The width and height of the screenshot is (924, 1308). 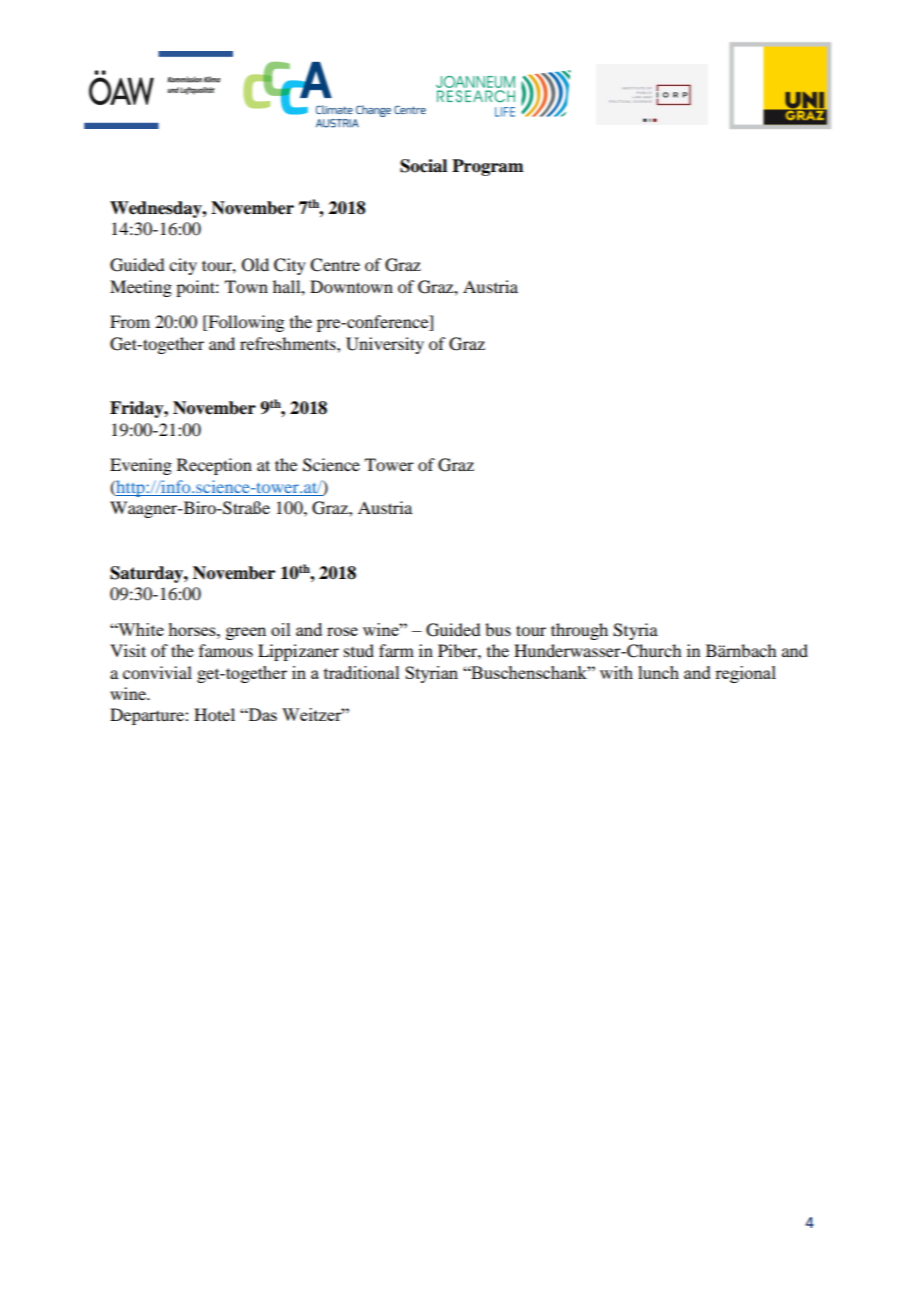 What do you see at coordinates (255, 265) in the screenshot?
I see `Old` at bounding box center [255, 265].
